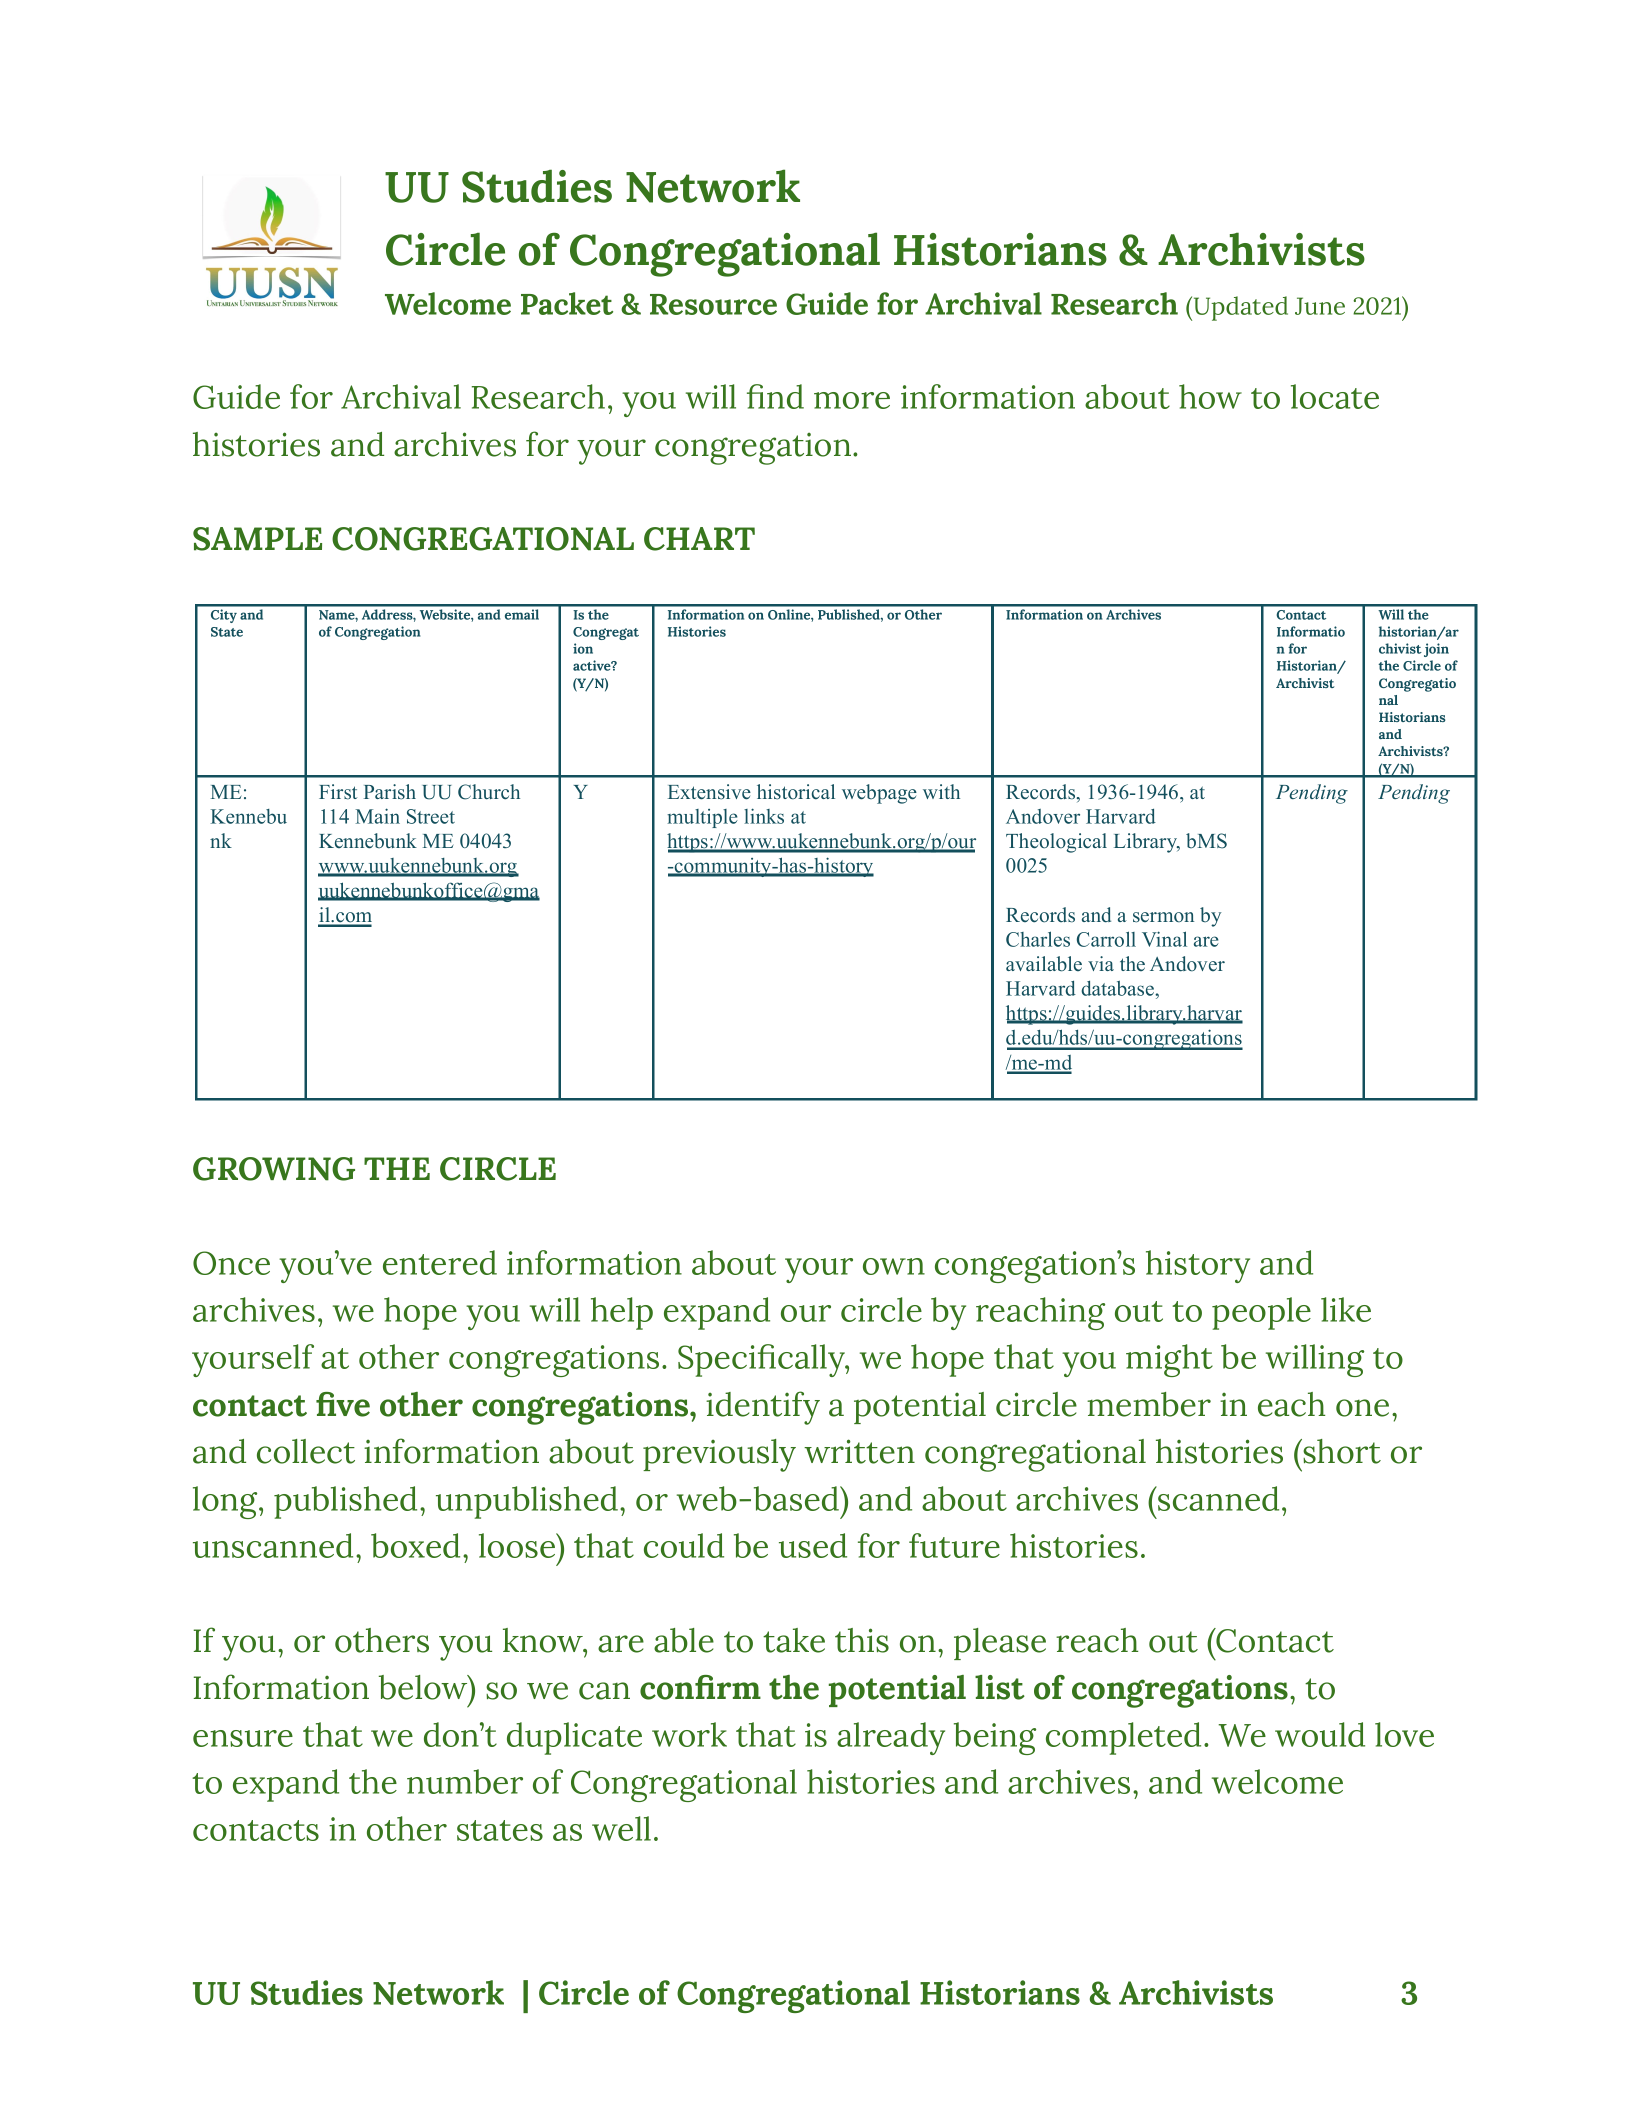  What do you see at coordinates (852, 400) in the page?
I see `more` at bounding box center [852, 400].
